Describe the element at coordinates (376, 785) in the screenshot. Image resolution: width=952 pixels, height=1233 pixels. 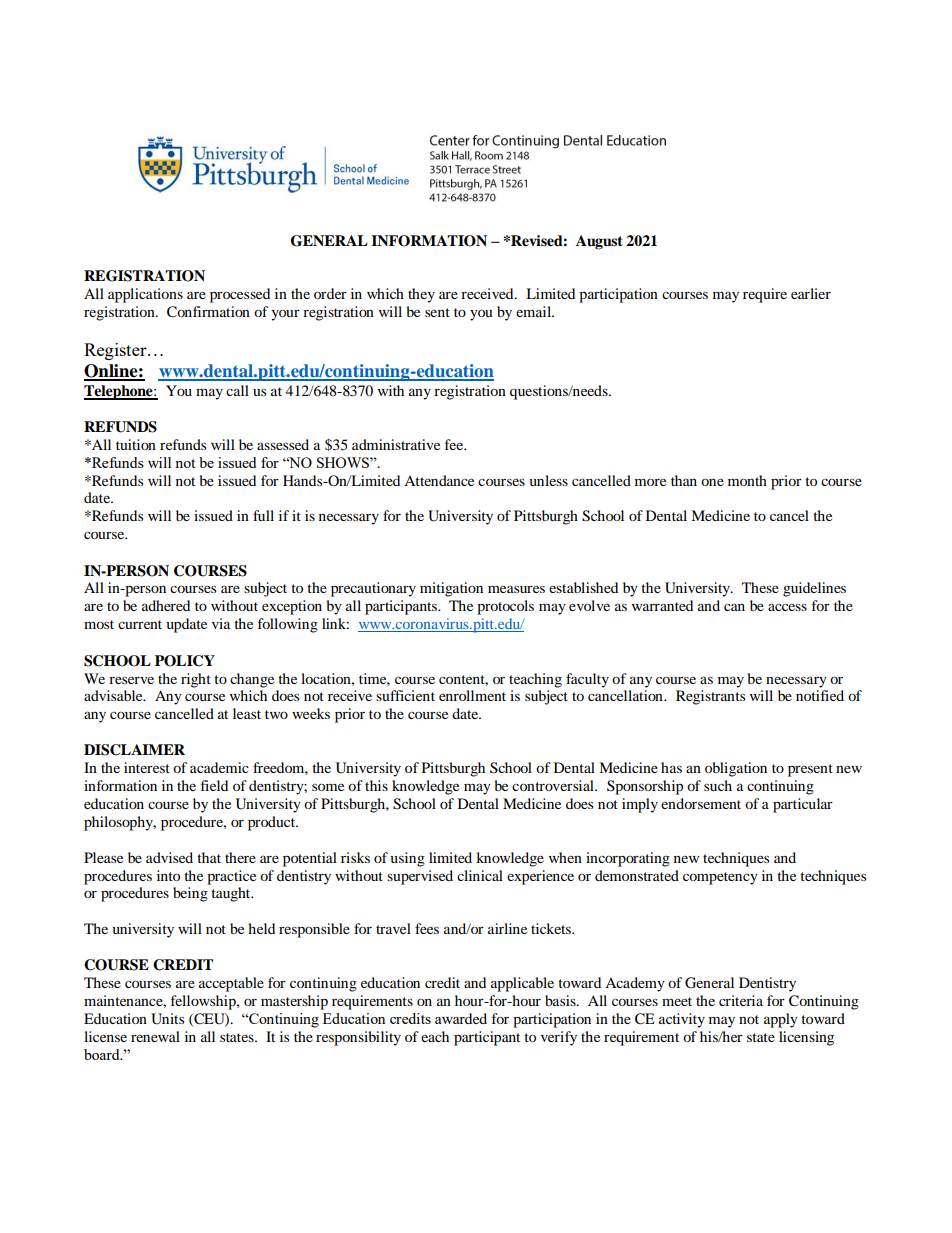
I see `this` at that location.
